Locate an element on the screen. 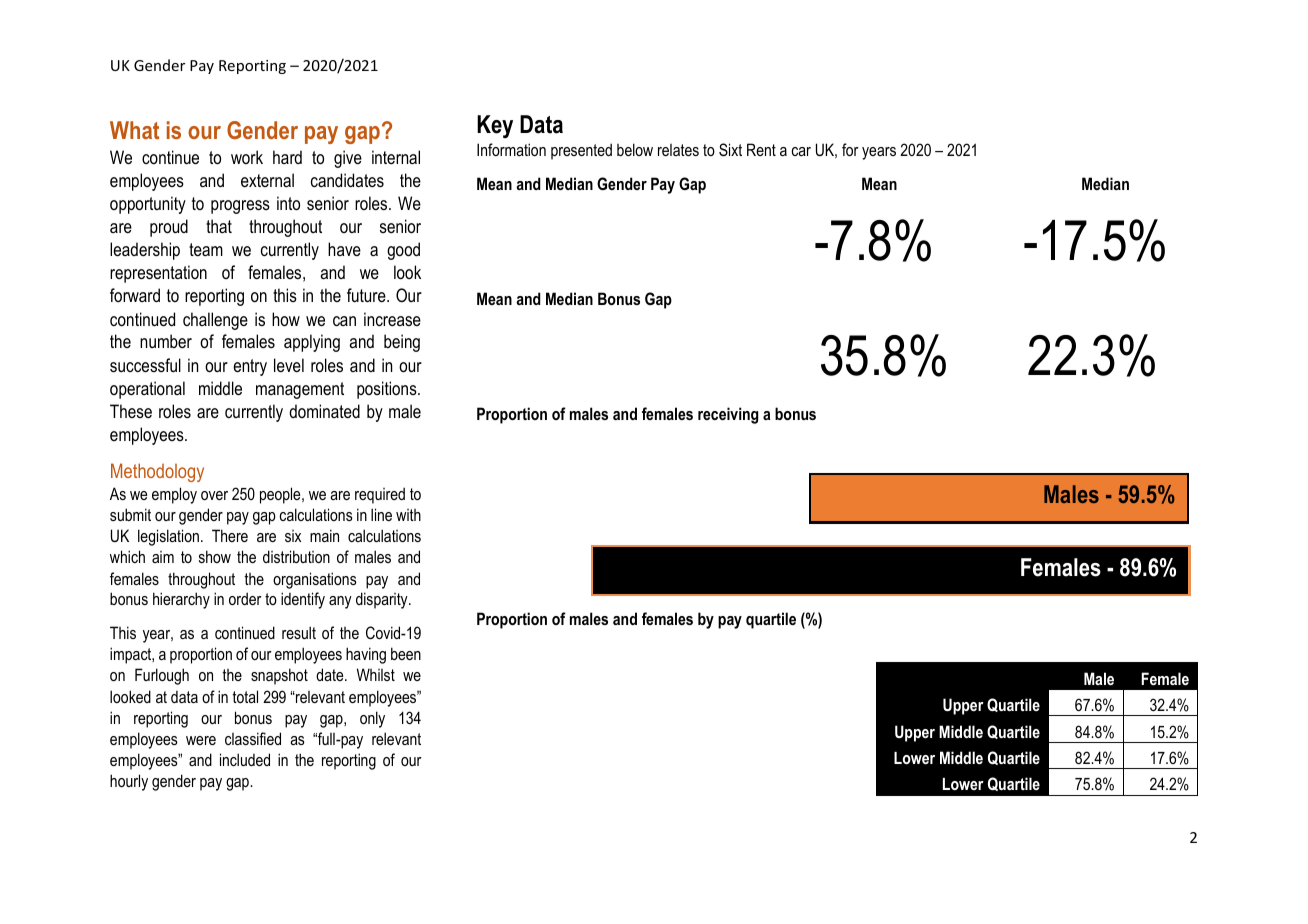 This screenshot has width=1308, height=924. been is located at coordinates (406, 653).
